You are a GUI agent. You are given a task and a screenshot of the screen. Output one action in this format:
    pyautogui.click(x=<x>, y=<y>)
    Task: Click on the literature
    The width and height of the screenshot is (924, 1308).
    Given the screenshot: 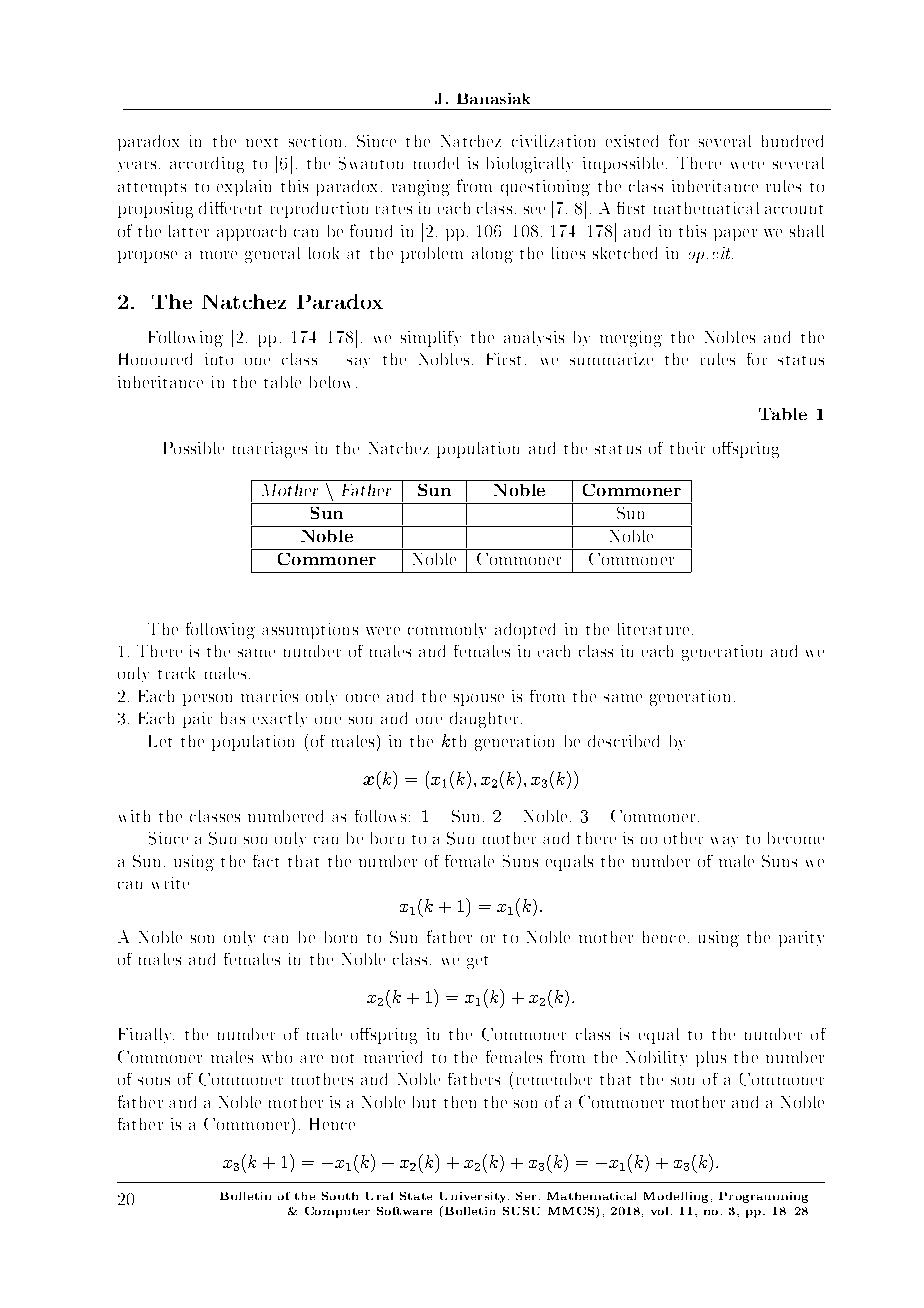 What is the action you would take?
    pyautogui.click(x=653, y=629)
